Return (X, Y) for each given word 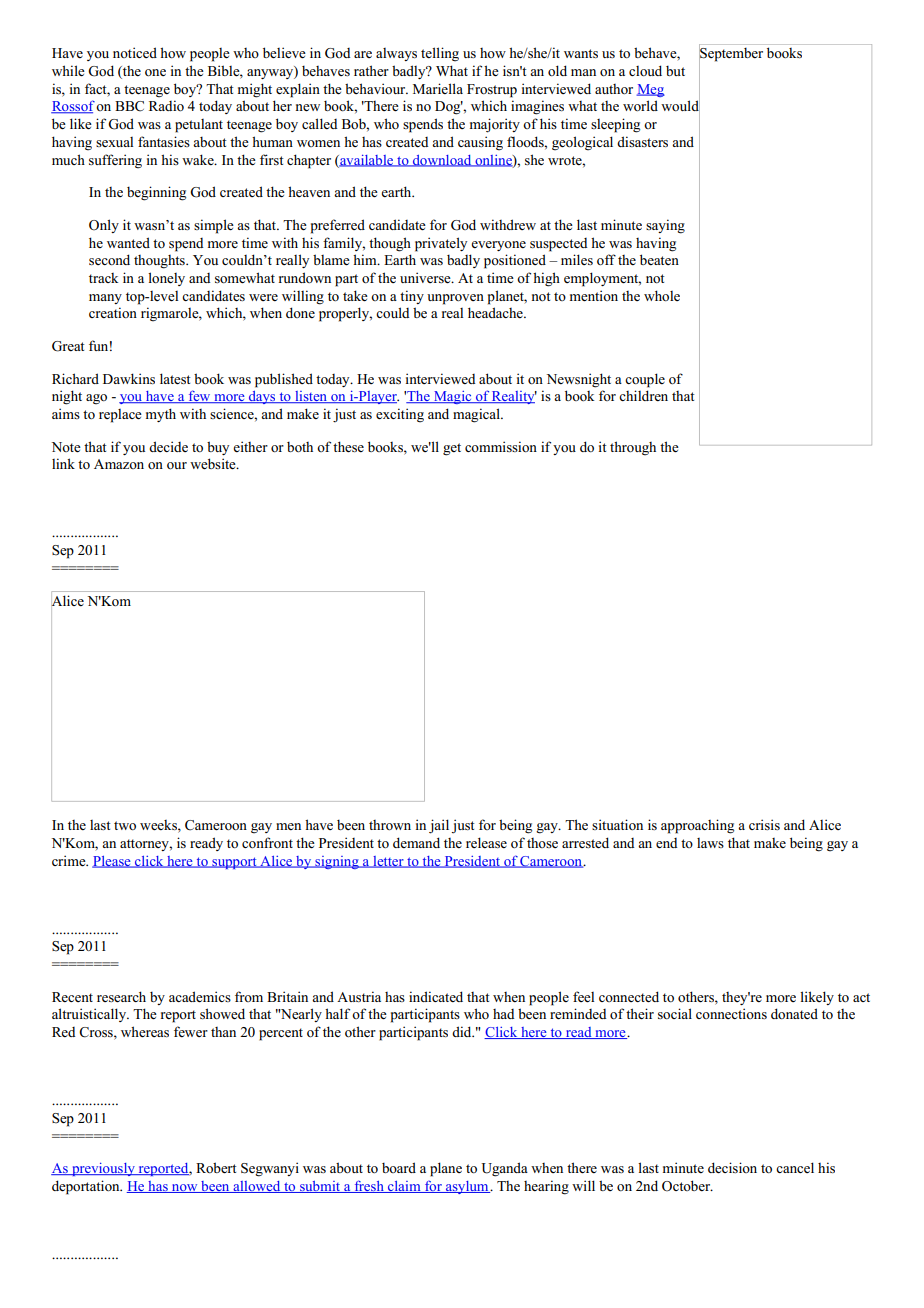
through (633, 448)
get (452, 449)
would (680, 106)
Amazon (119, 464)
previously (103, 1169)
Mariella (438, 88)
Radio (166, 105)
